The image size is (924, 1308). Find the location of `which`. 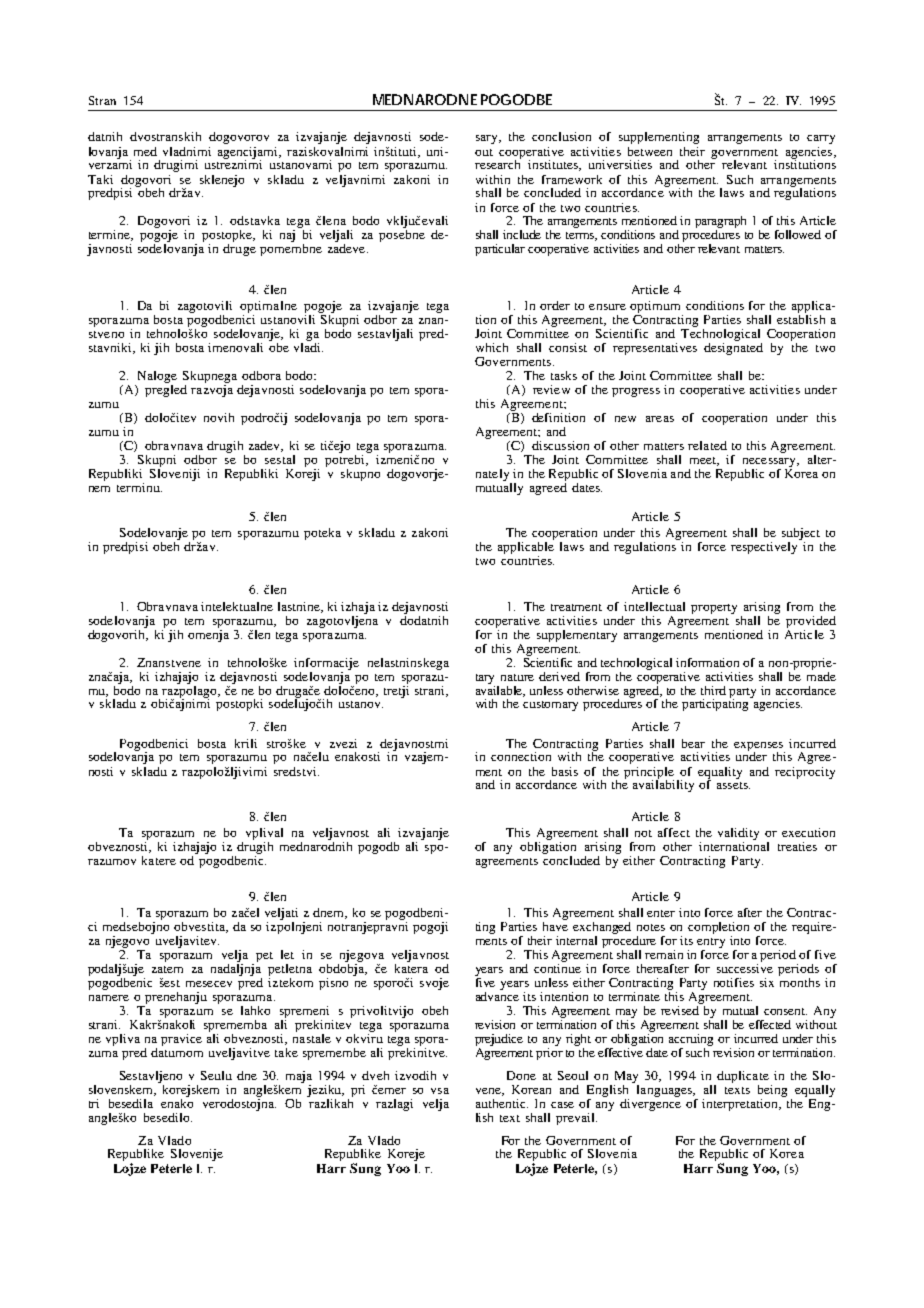

which is located at coordinates (492, 347).
